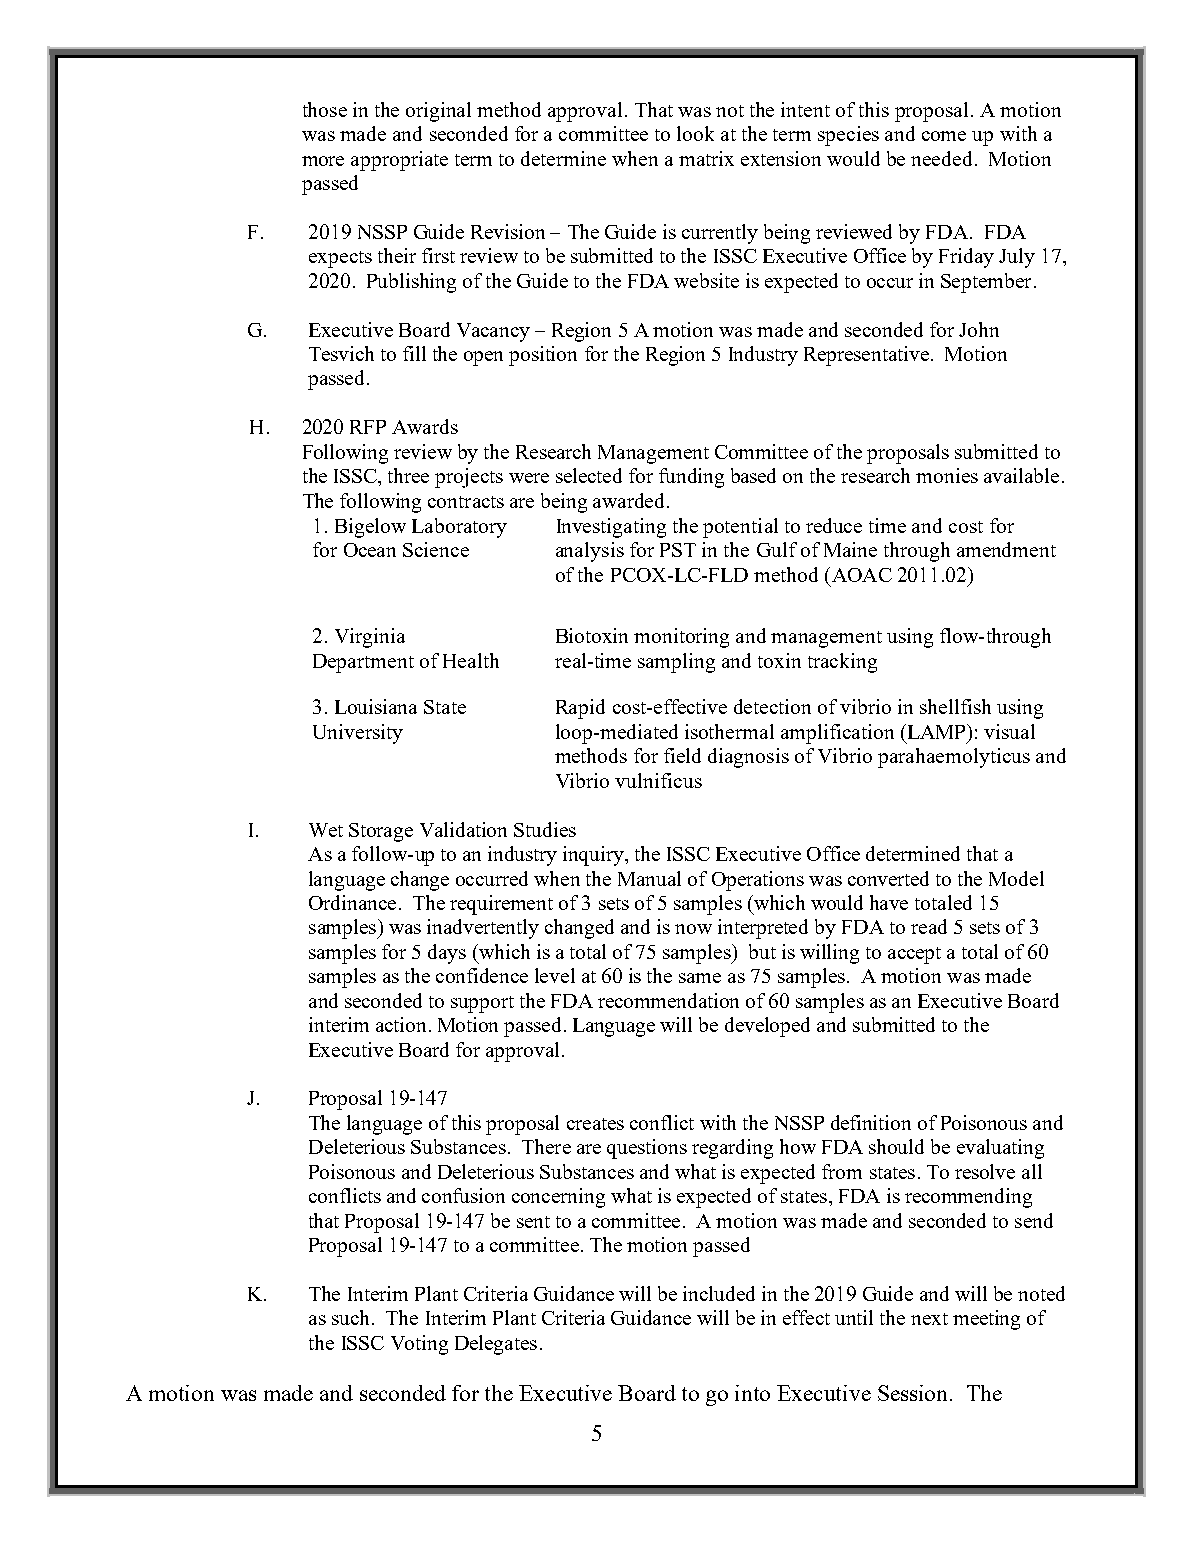 This page has height=1543, width=1193. What do you see at coordinates (682, 755) in the page?
I see `field` at bounding box center [682, 755].
